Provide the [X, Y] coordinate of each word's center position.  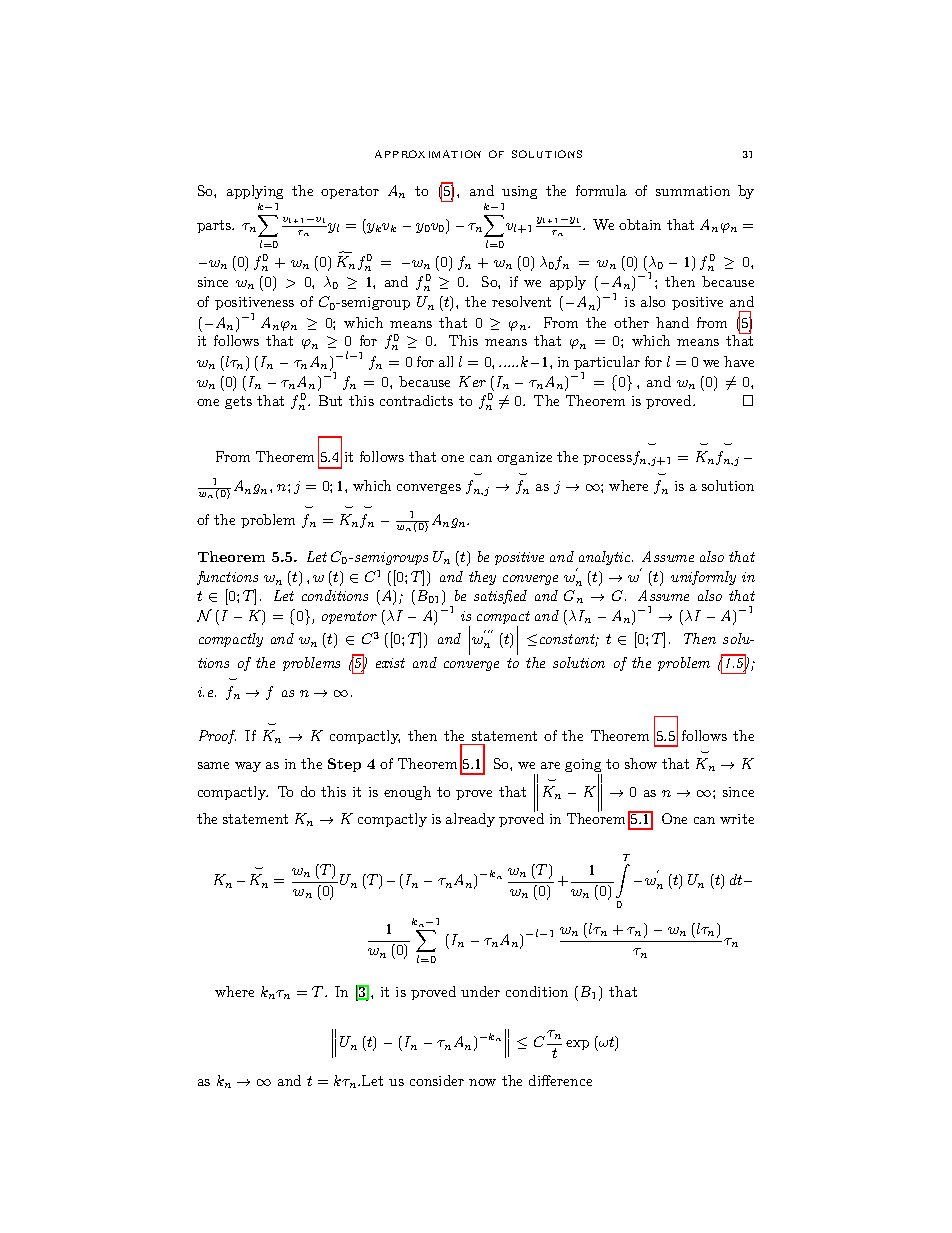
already [470, 820]
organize [524, 458]
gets [238, 402]
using [519, 192]
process [608, 460]
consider [437, 1080]
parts [215, 226]
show [641, 763]
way [248, 767]
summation [693, 191]
